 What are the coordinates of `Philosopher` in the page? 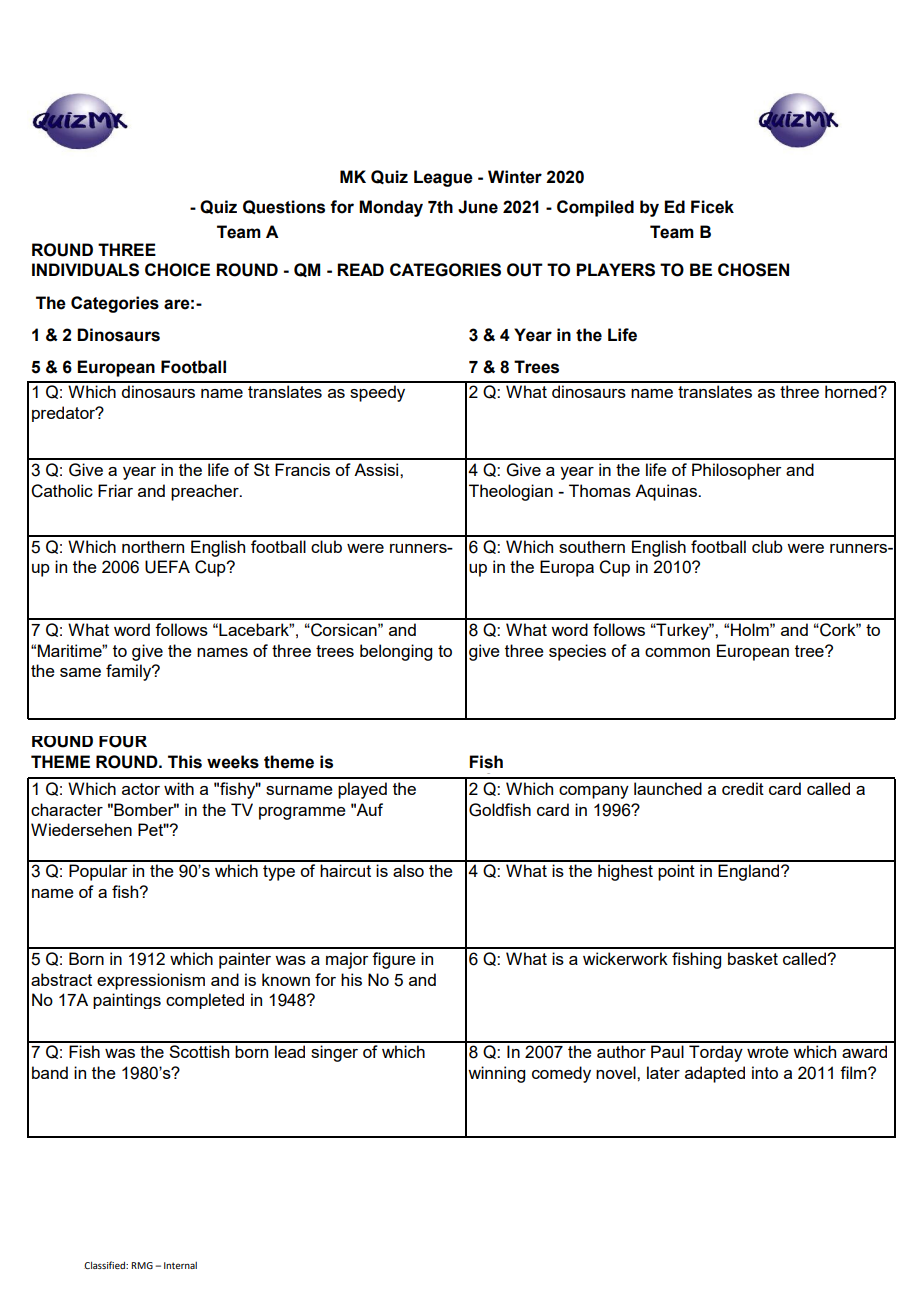 It's located at (737, 471).
